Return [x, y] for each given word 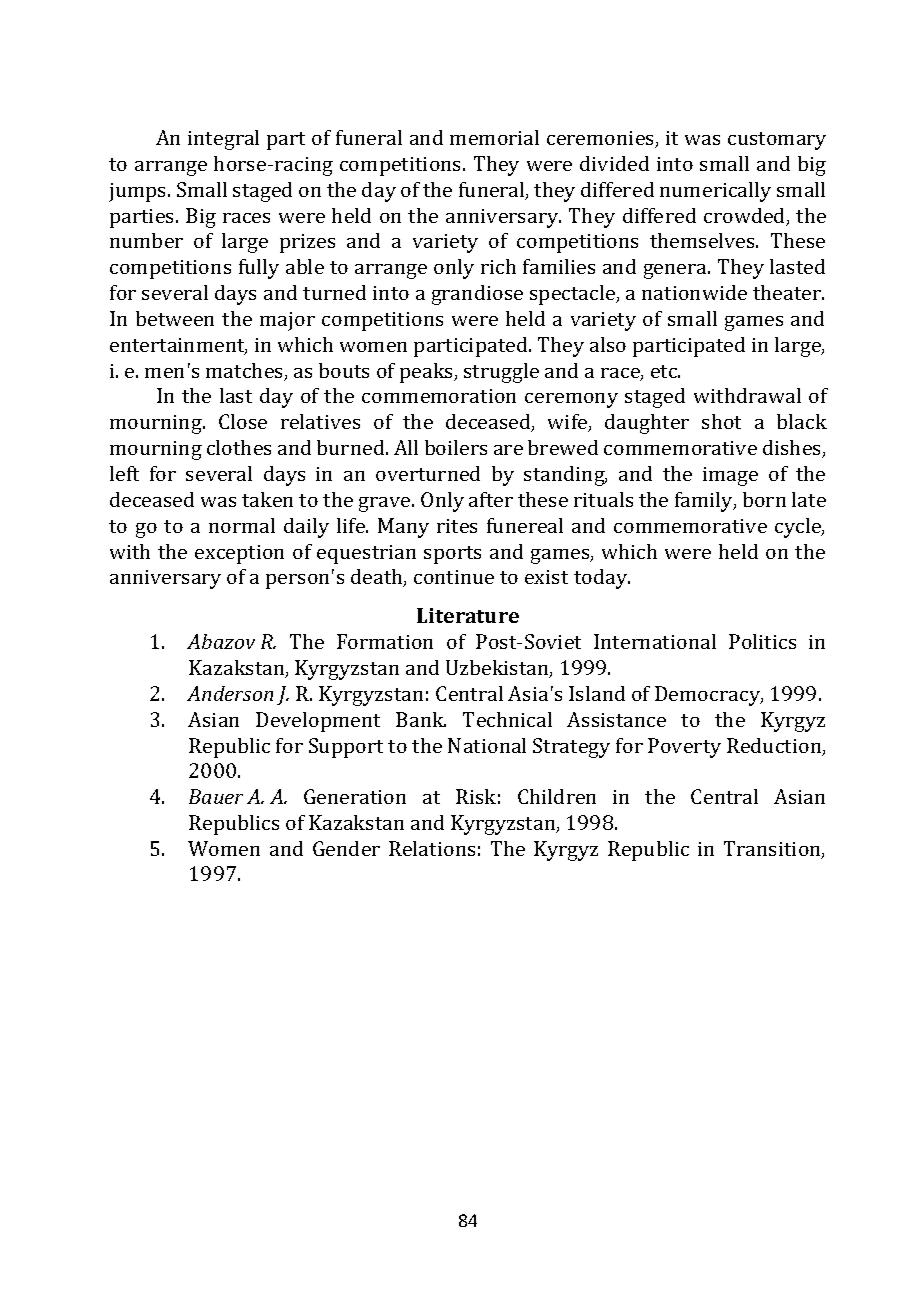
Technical [507, 719]
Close [243, 421]
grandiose [477, 295]
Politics [762, 641]
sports [452, 555]
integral [223, 140]
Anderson [230, 693]
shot [721, 421]
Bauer [216, 796]
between [175, 318]
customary [777, 141]
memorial [494, 137]
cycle [799, 528]
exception [239, 554]
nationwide [694, 292]
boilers [456, 447]
